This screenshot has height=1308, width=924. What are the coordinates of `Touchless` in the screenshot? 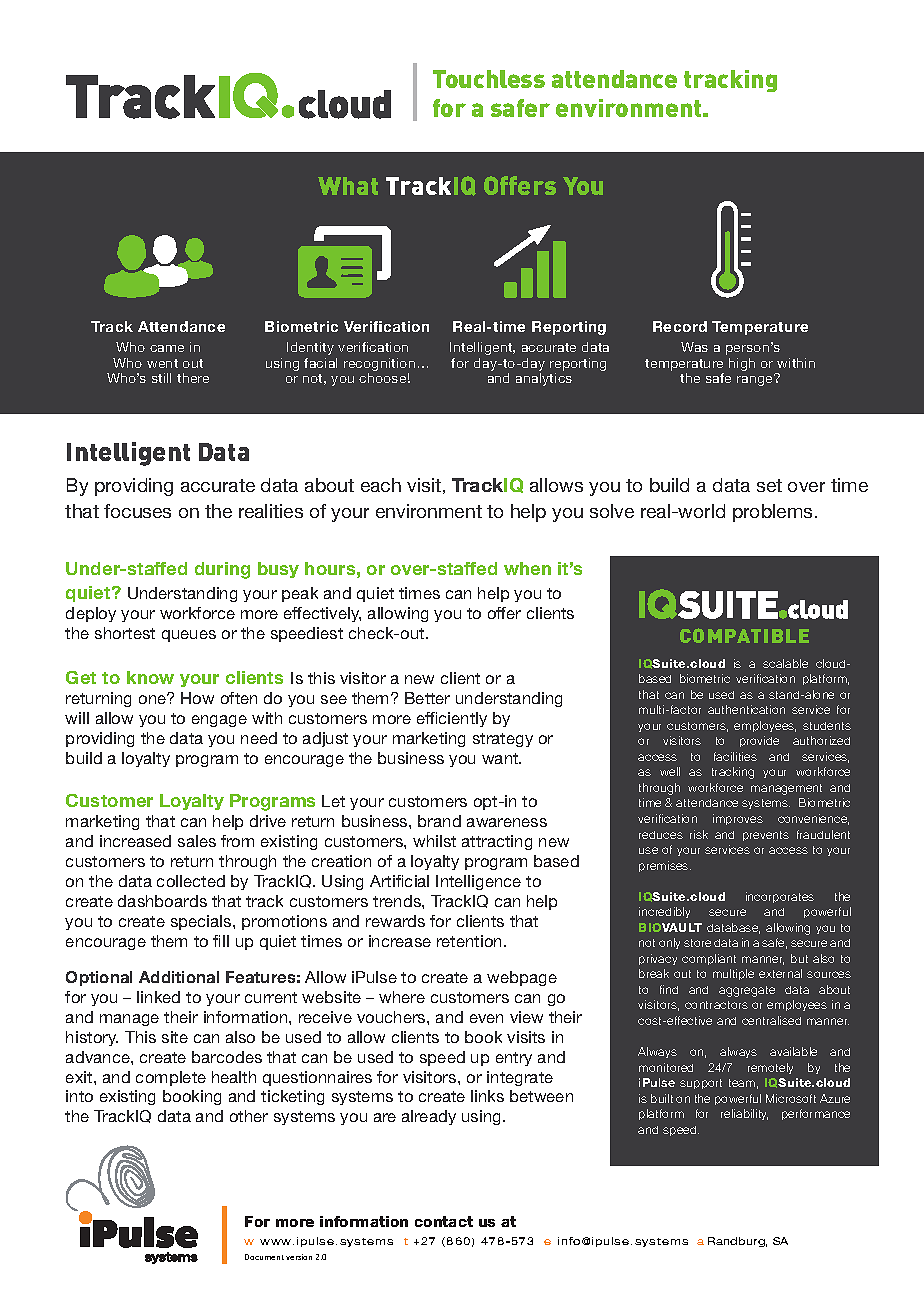 It's located at (489, 79).
